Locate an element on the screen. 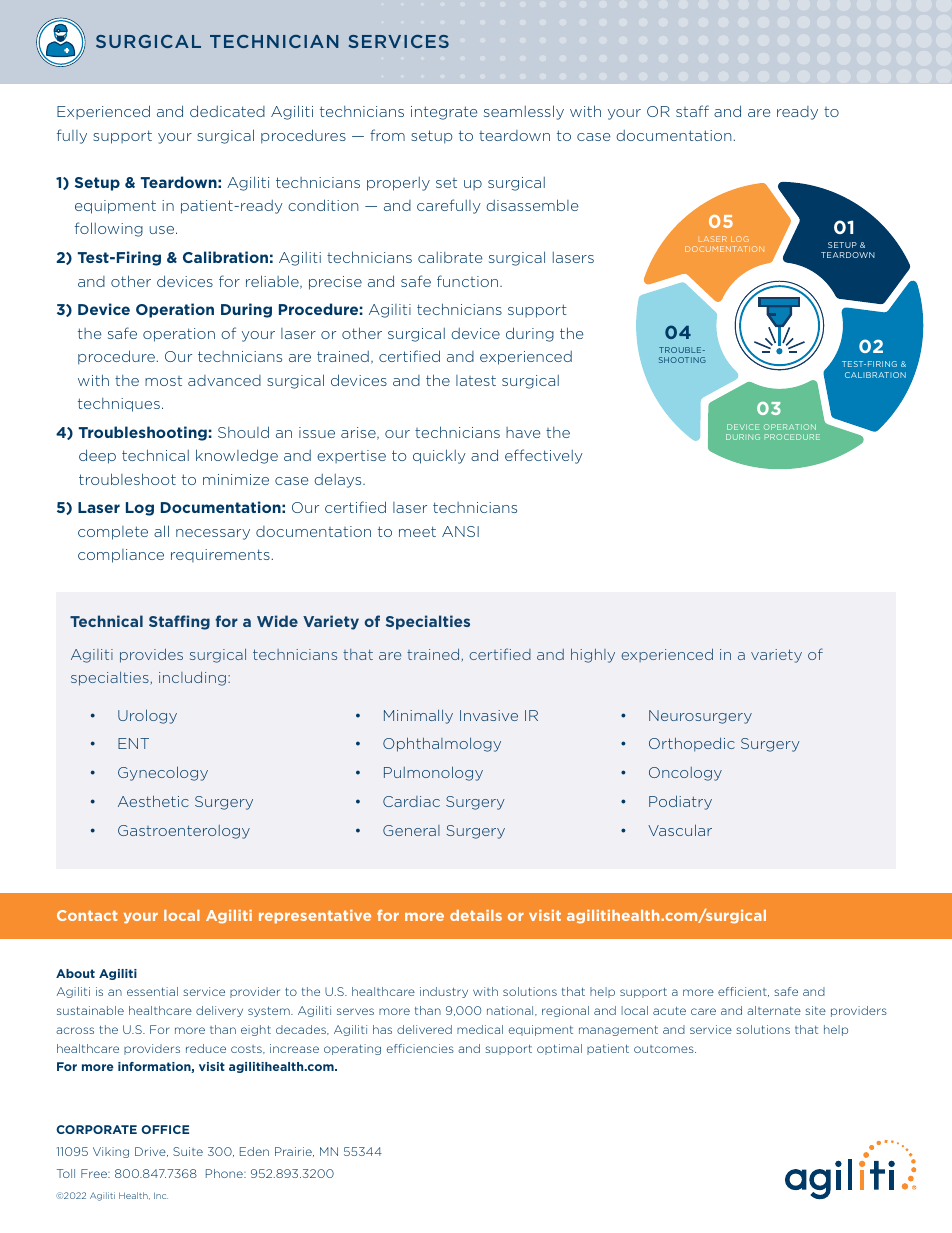  Drive is located at coordinates (151, 1152).
